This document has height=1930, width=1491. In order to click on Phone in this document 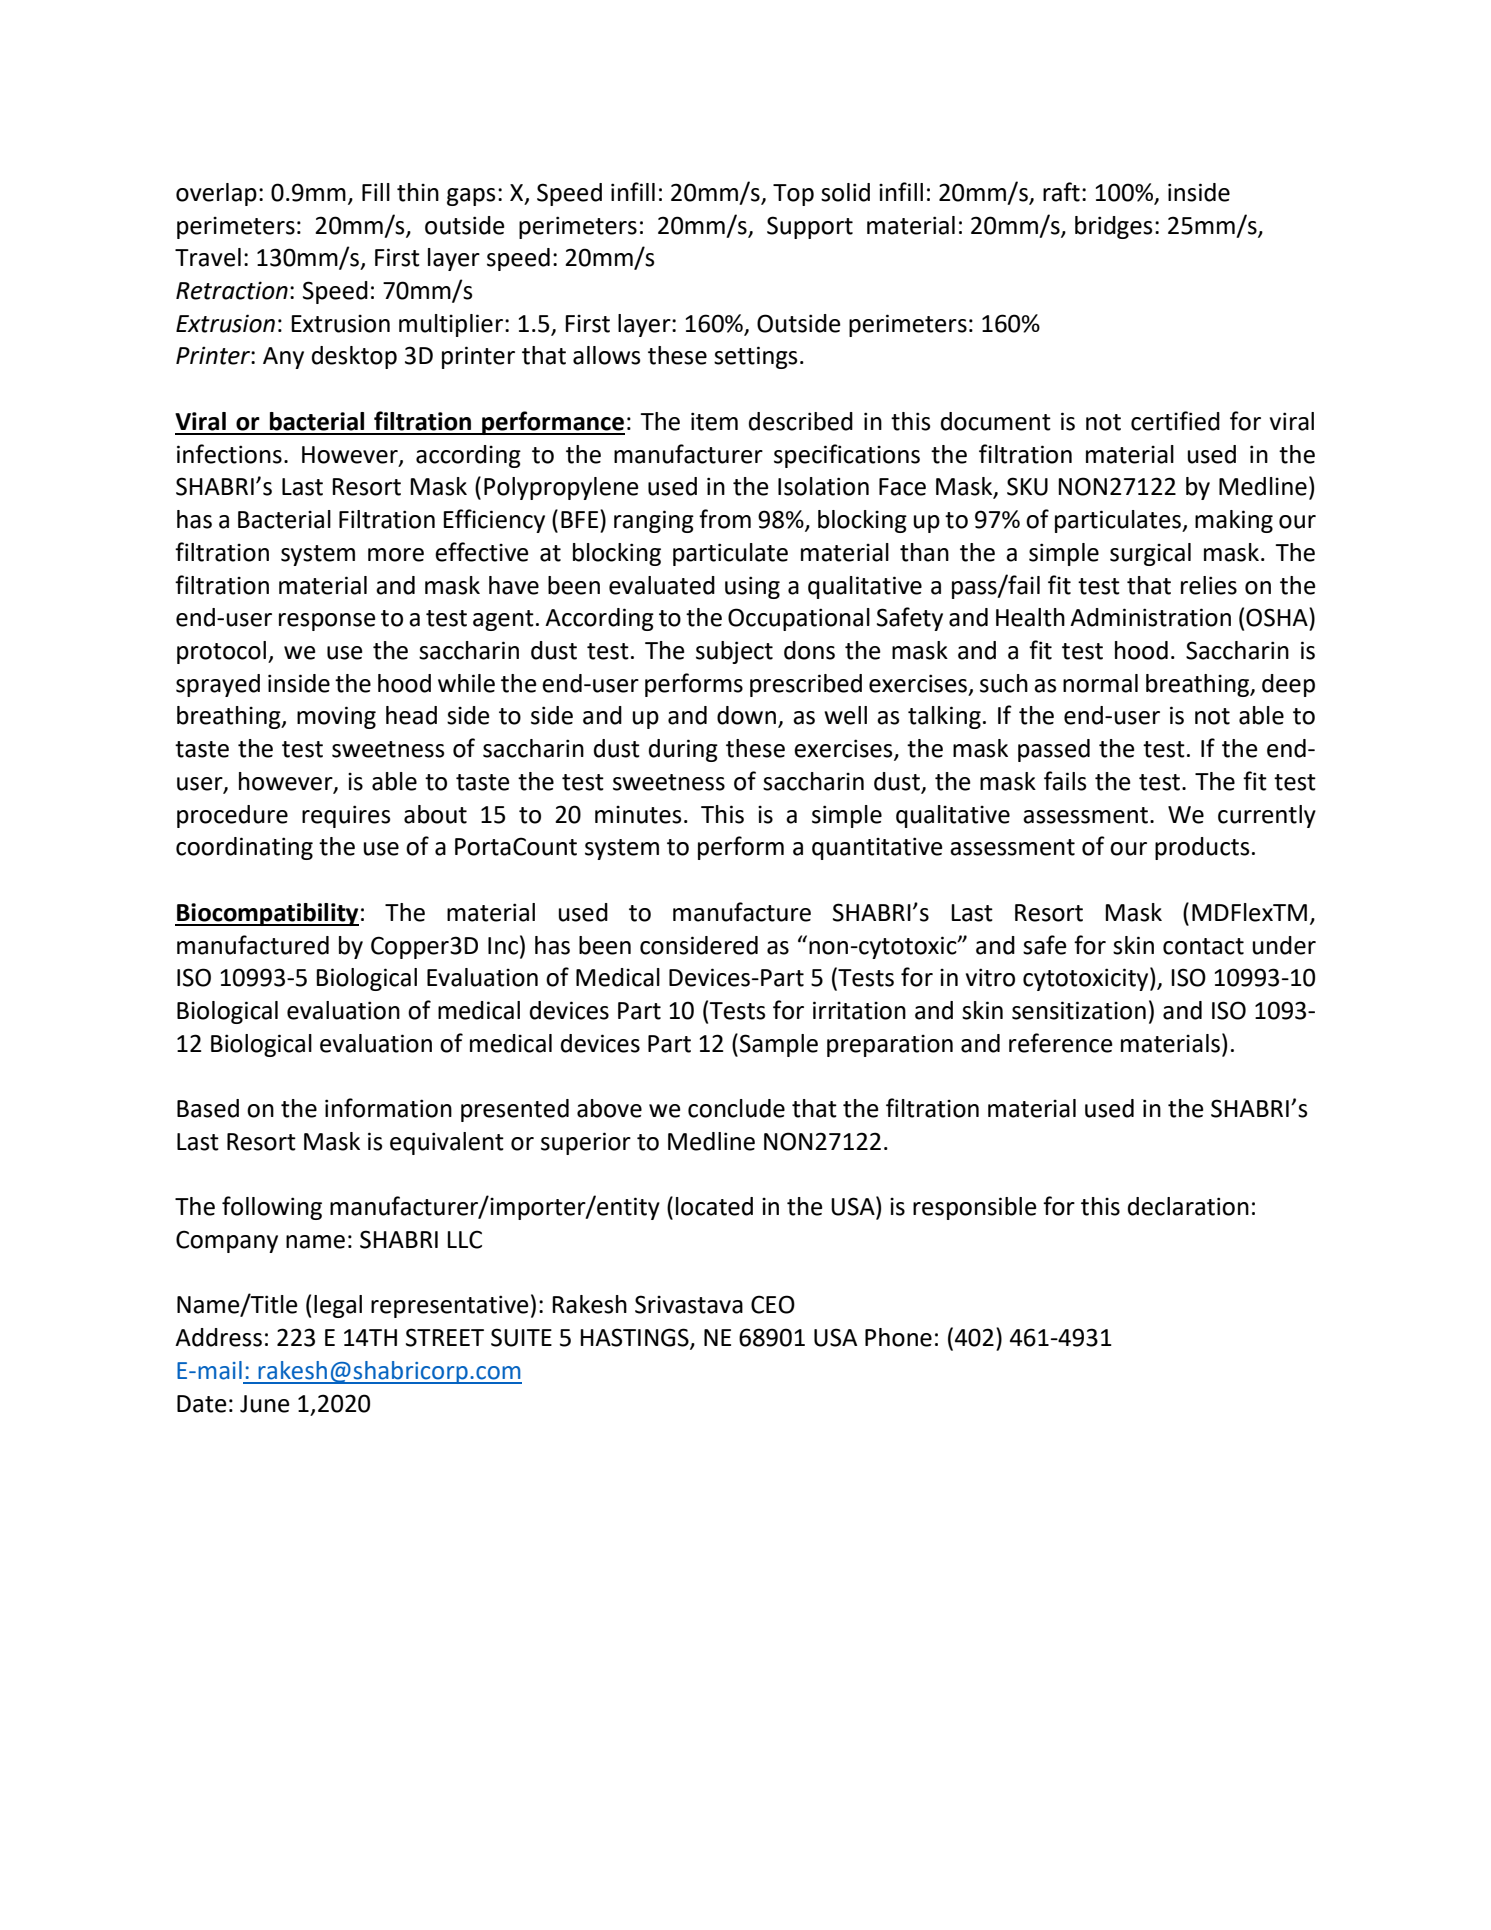, I will do `click(898, 1337)`.
